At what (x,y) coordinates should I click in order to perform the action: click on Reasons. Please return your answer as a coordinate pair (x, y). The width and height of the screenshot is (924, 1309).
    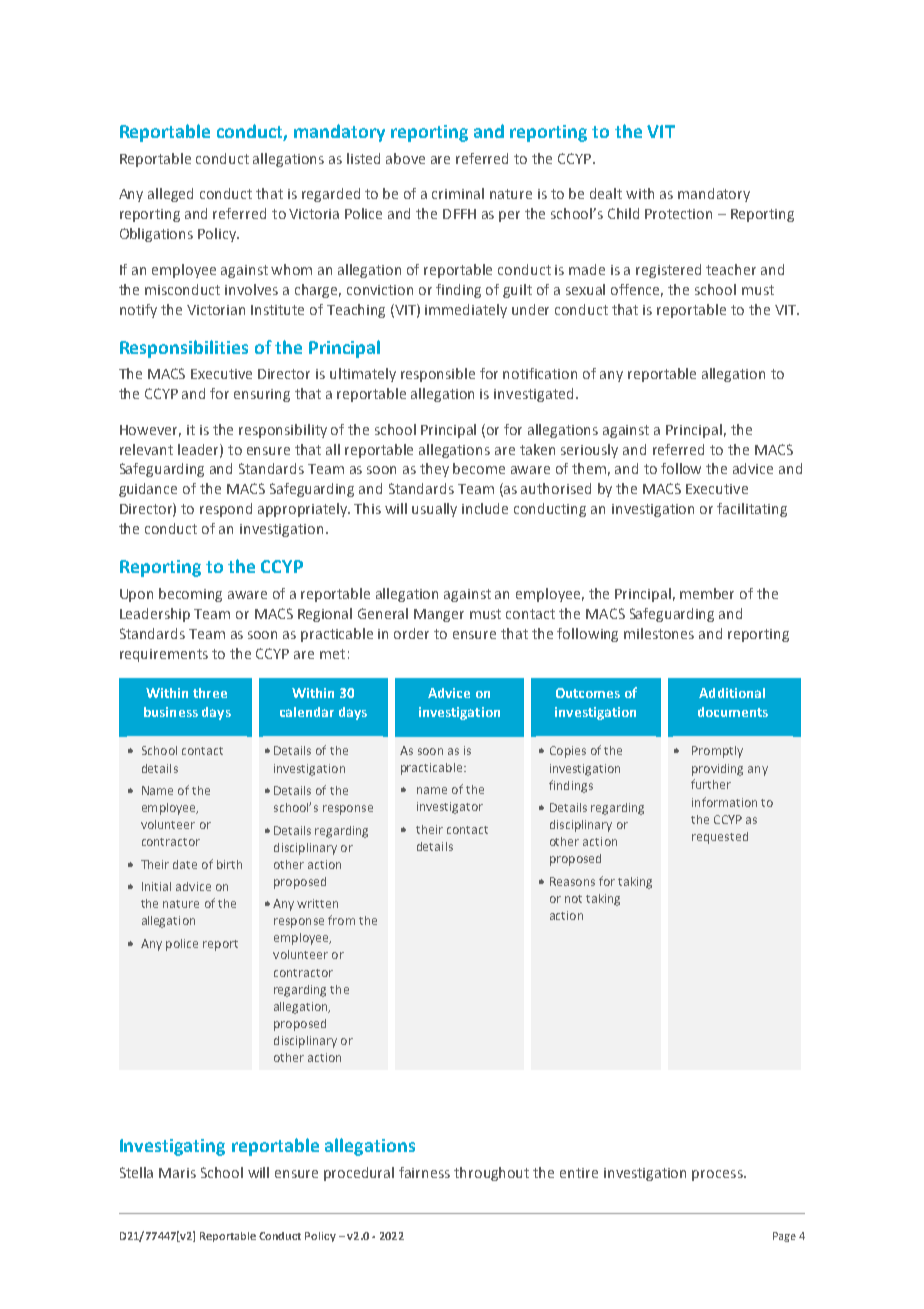
    Looking at the image, I should click on (572, 881).
